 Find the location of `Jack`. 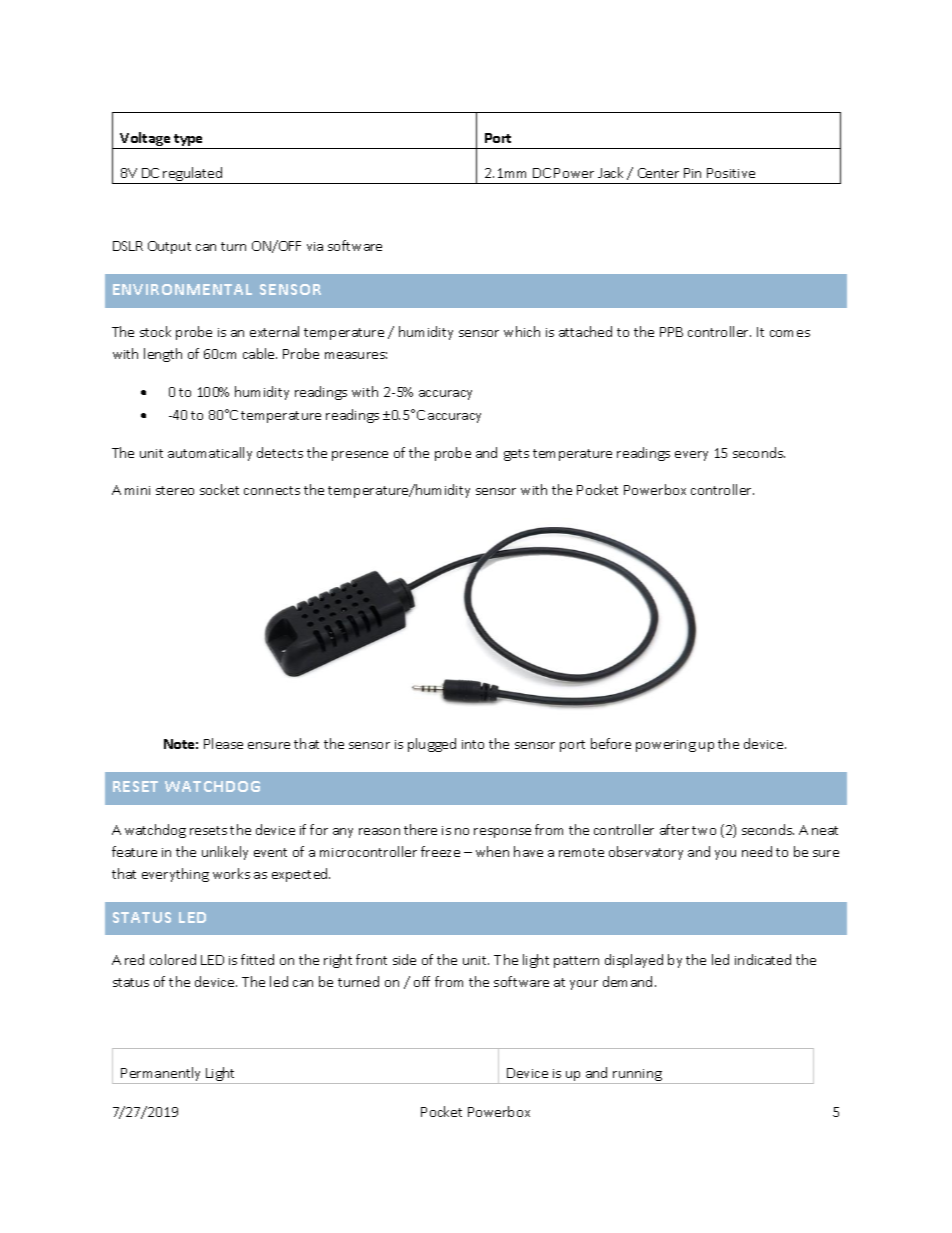

Jack is located at coordinates (610, 172).
